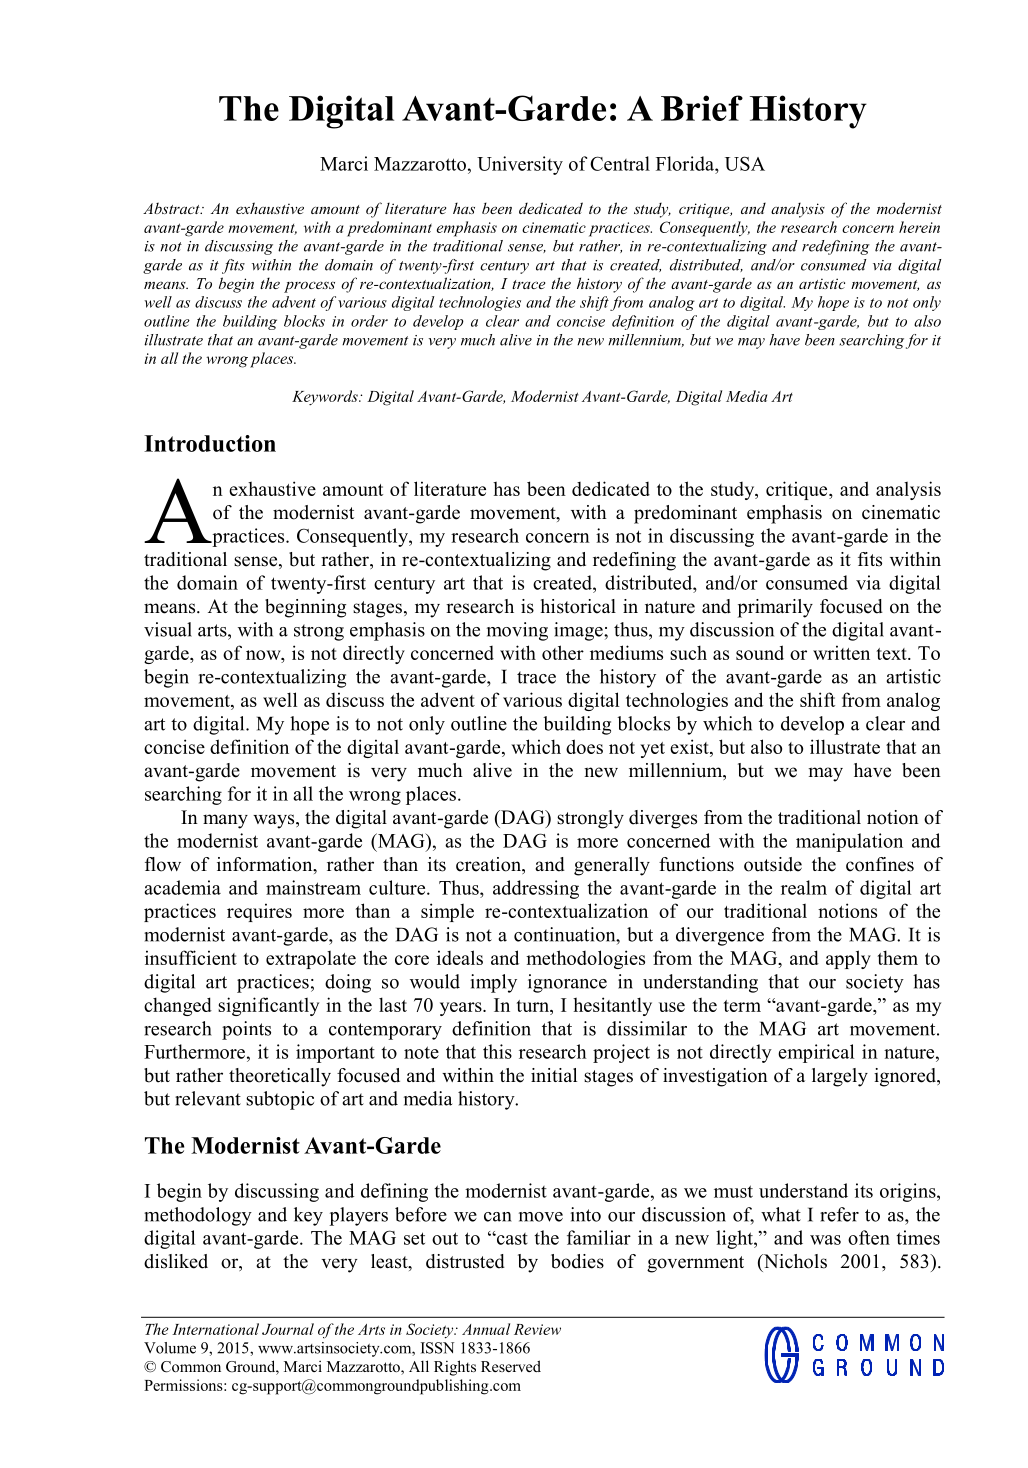  I want to click on written, so click(841, 652).
